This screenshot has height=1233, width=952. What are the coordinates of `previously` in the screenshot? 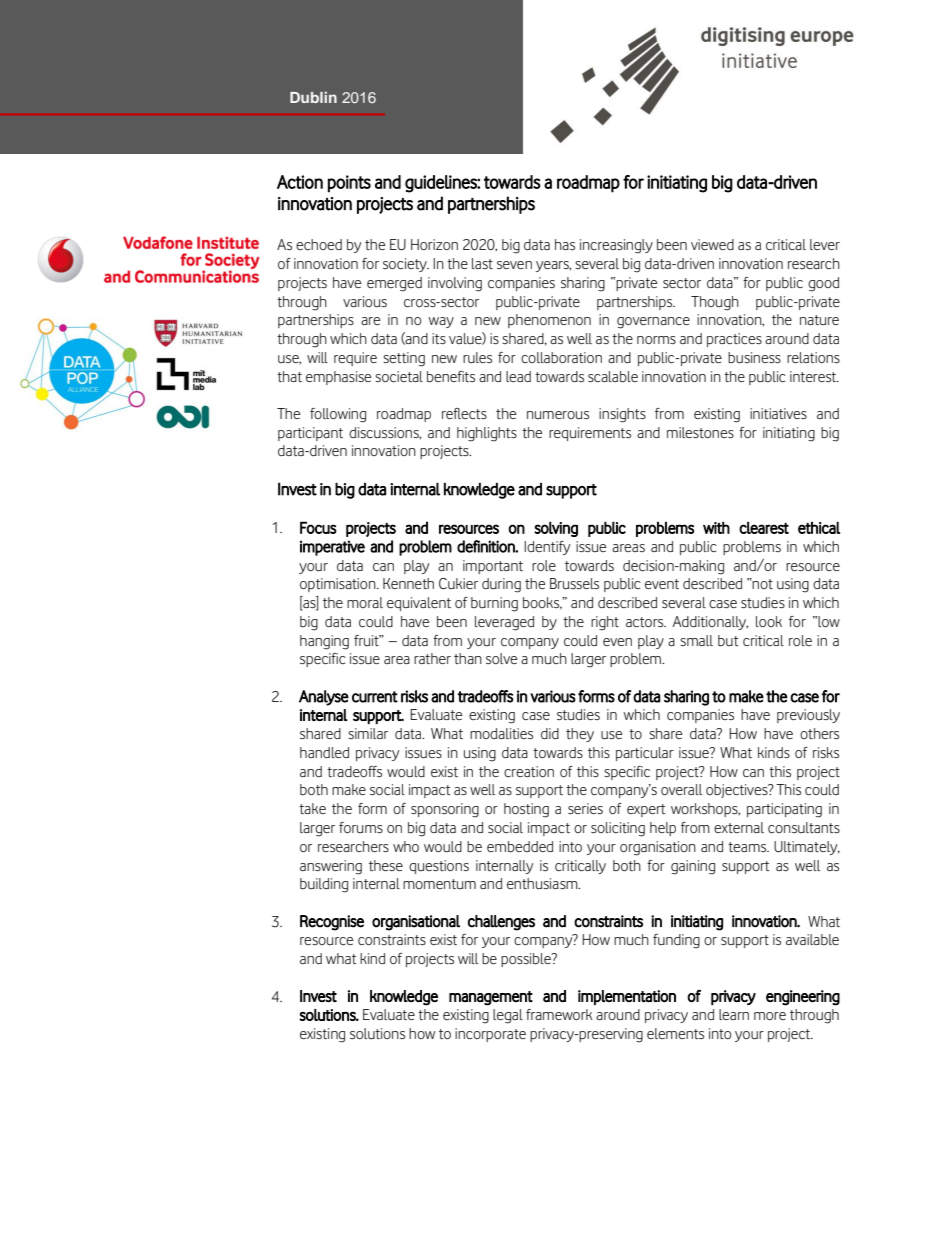 It's located at (808, 716).
